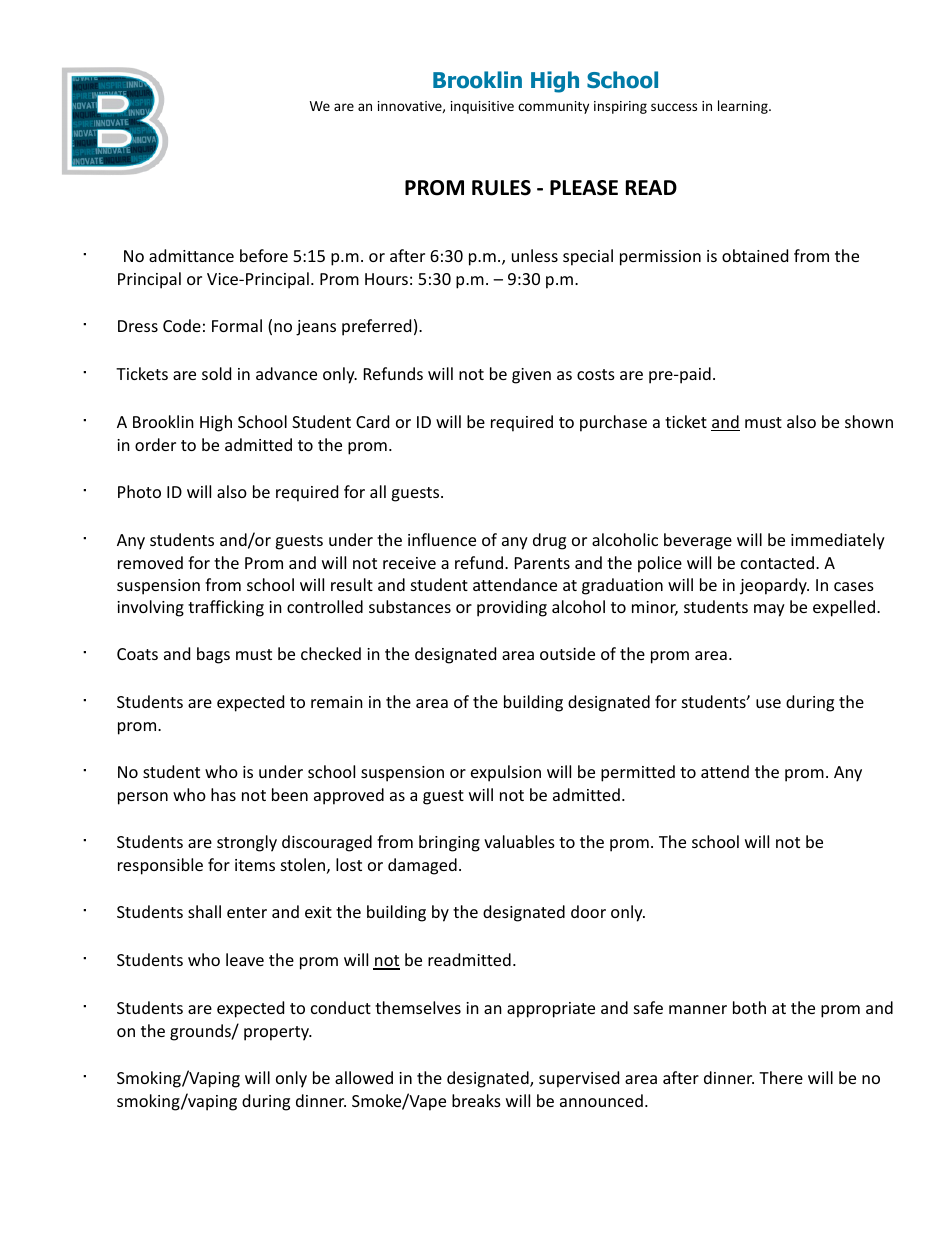 Image resolution: width=952 pixels, height=1233 pixels. Describe the element at coordinates (277, 1033) in the screenshot. I see `property` at that location.
